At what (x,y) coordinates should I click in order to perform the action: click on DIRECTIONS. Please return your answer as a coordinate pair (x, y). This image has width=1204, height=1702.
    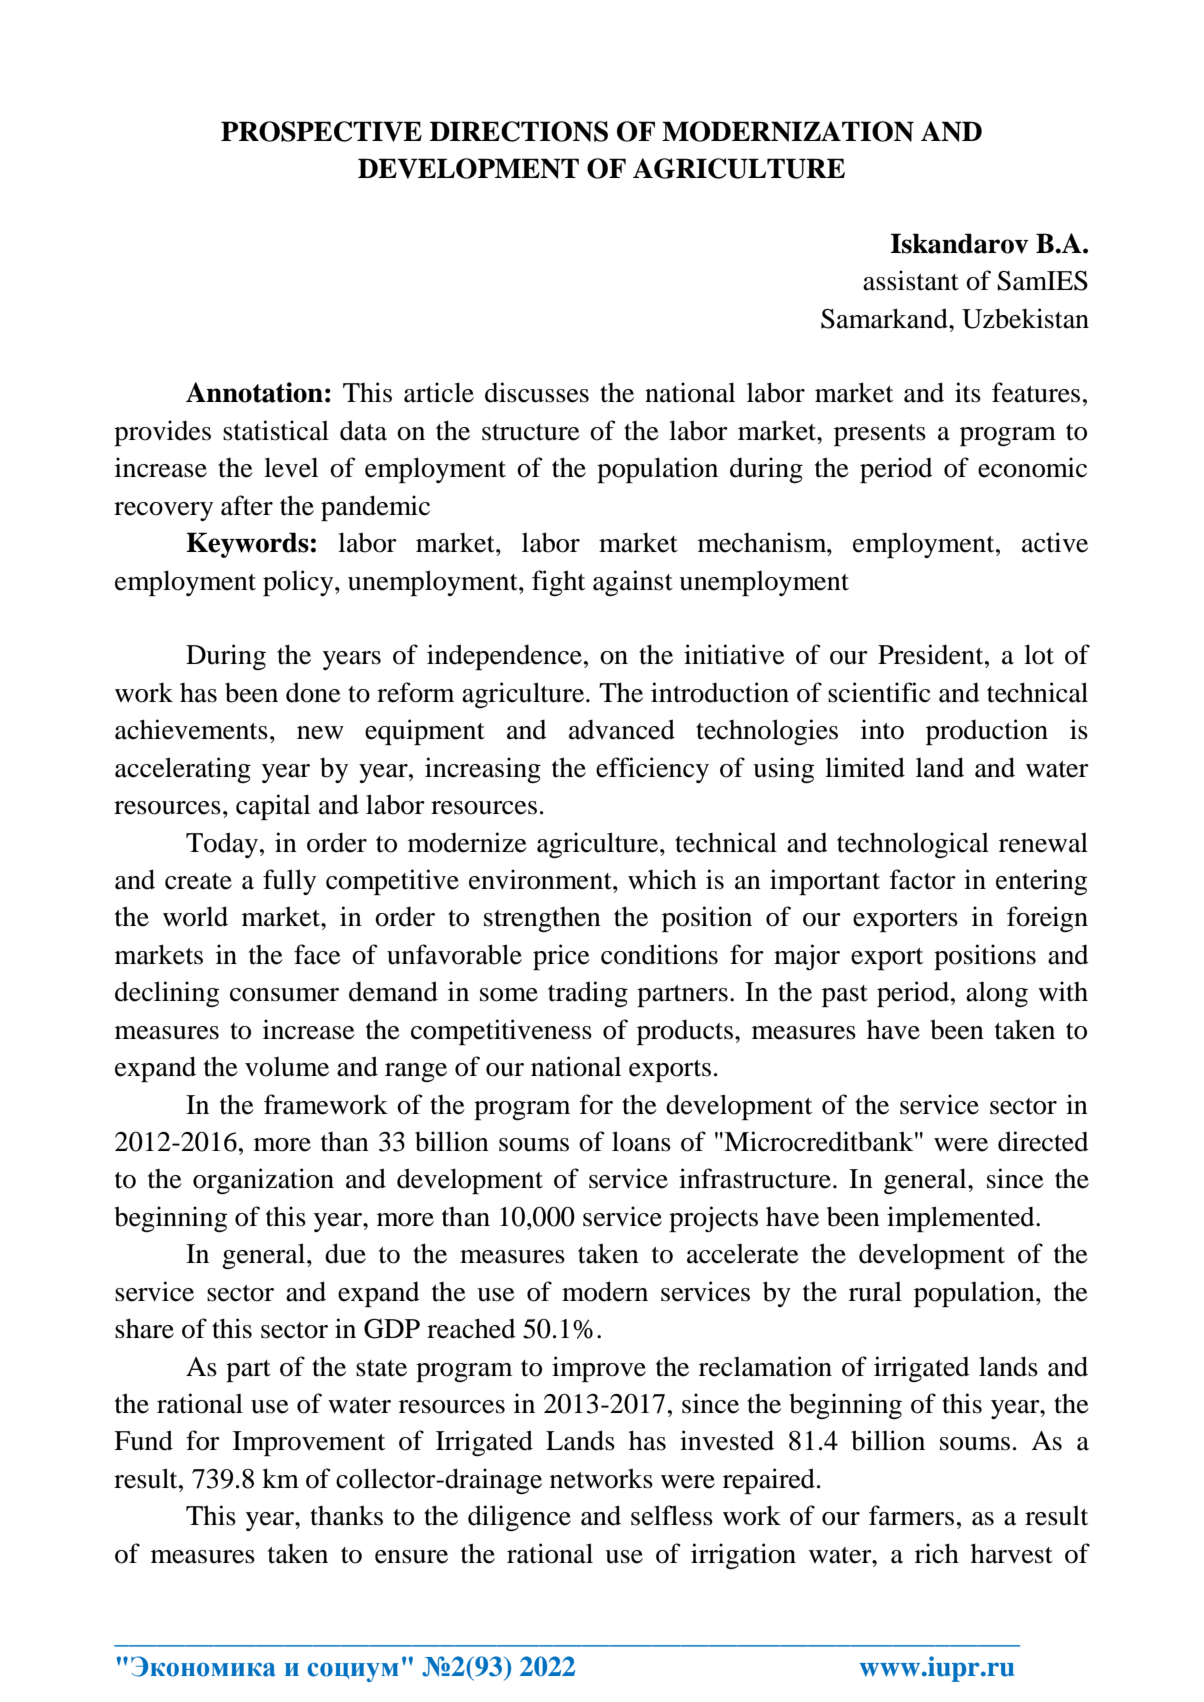
    Looking at the image, I should click on (519, 131).
